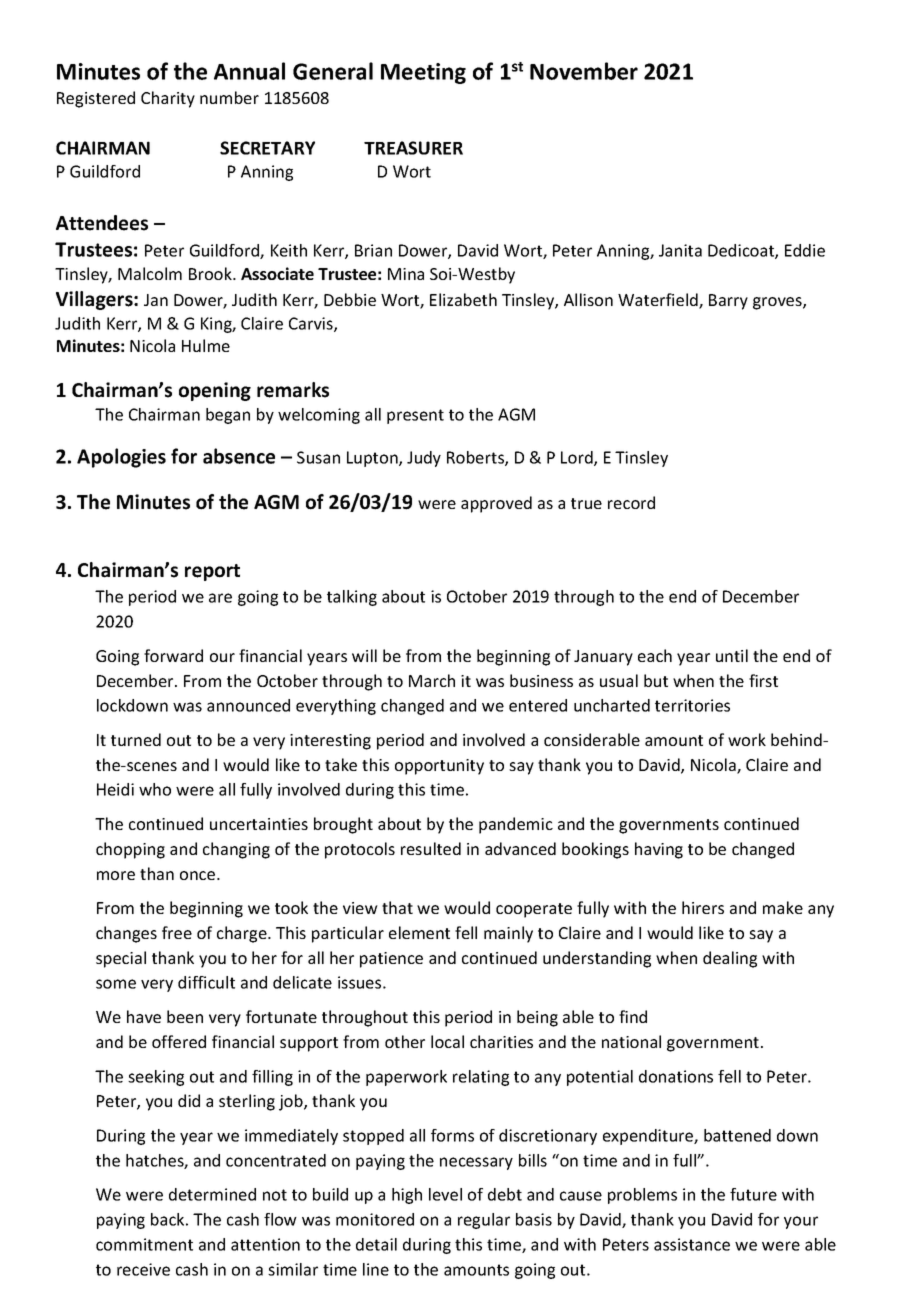 This screenshot has width=924, height=1308. What do you see at coordinates (168, 99) in the screenshot?
I see `Charity` at bounding box center [168, 99].
